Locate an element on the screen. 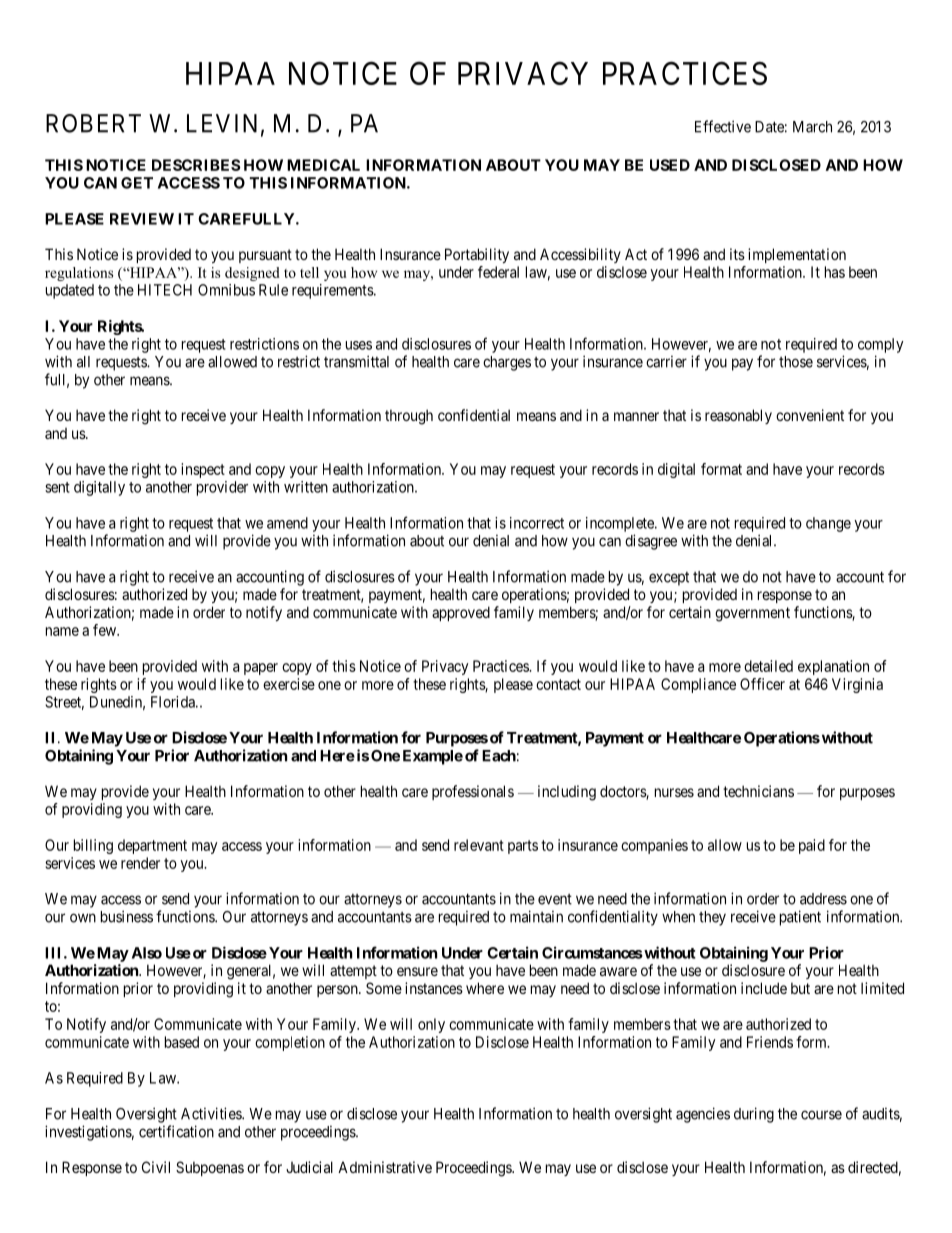  address is located at coordinates (823, 899).
